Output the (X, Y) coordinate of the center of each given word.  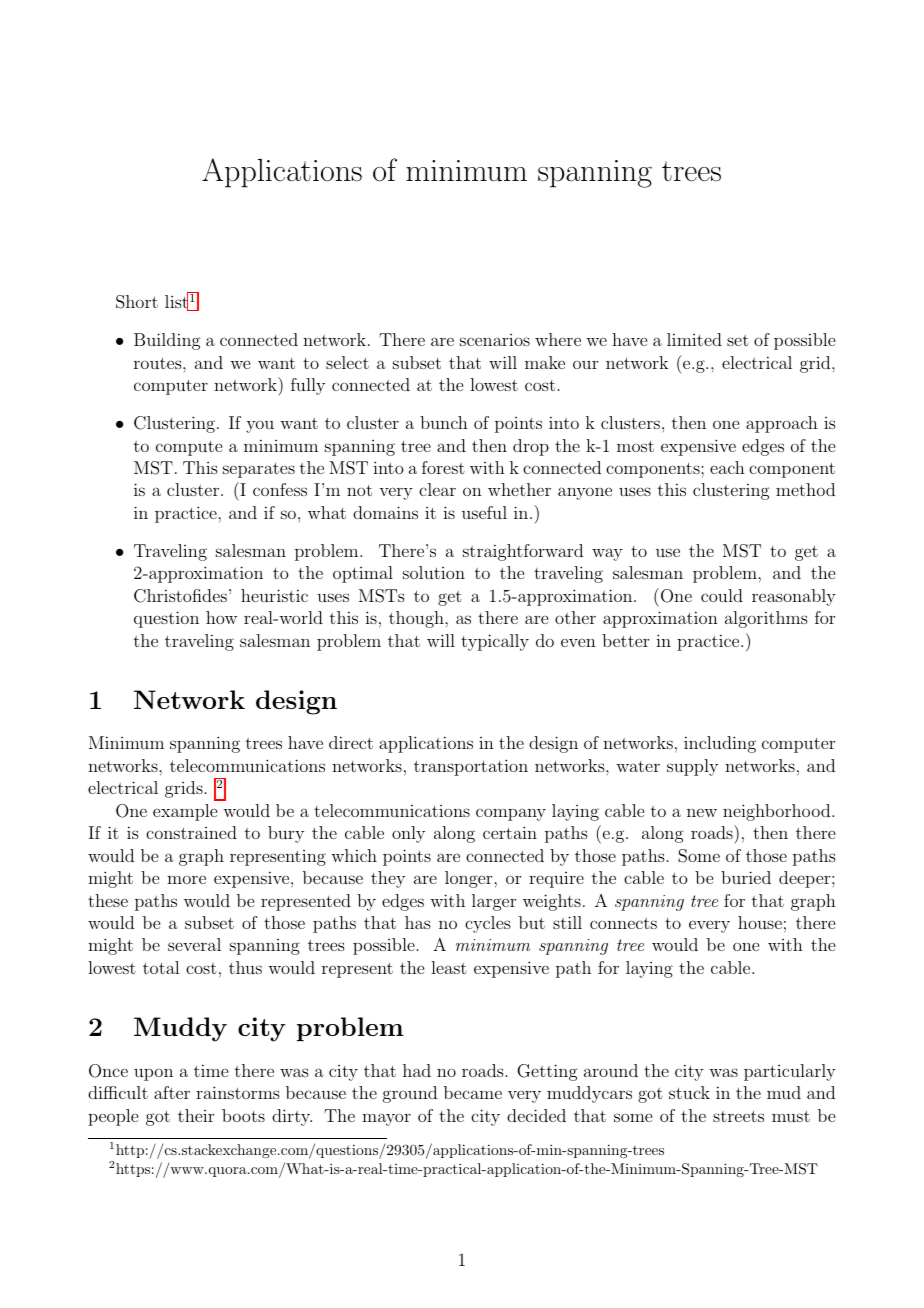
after (172, 1092)
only (408, 834)
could (722, 595)
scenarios (495, 340)
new (702, 812)
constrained (191, 832)
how (221, 617)
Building (167, 341)
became (473, 1092)
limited (694, 339)
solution (434, 572)
